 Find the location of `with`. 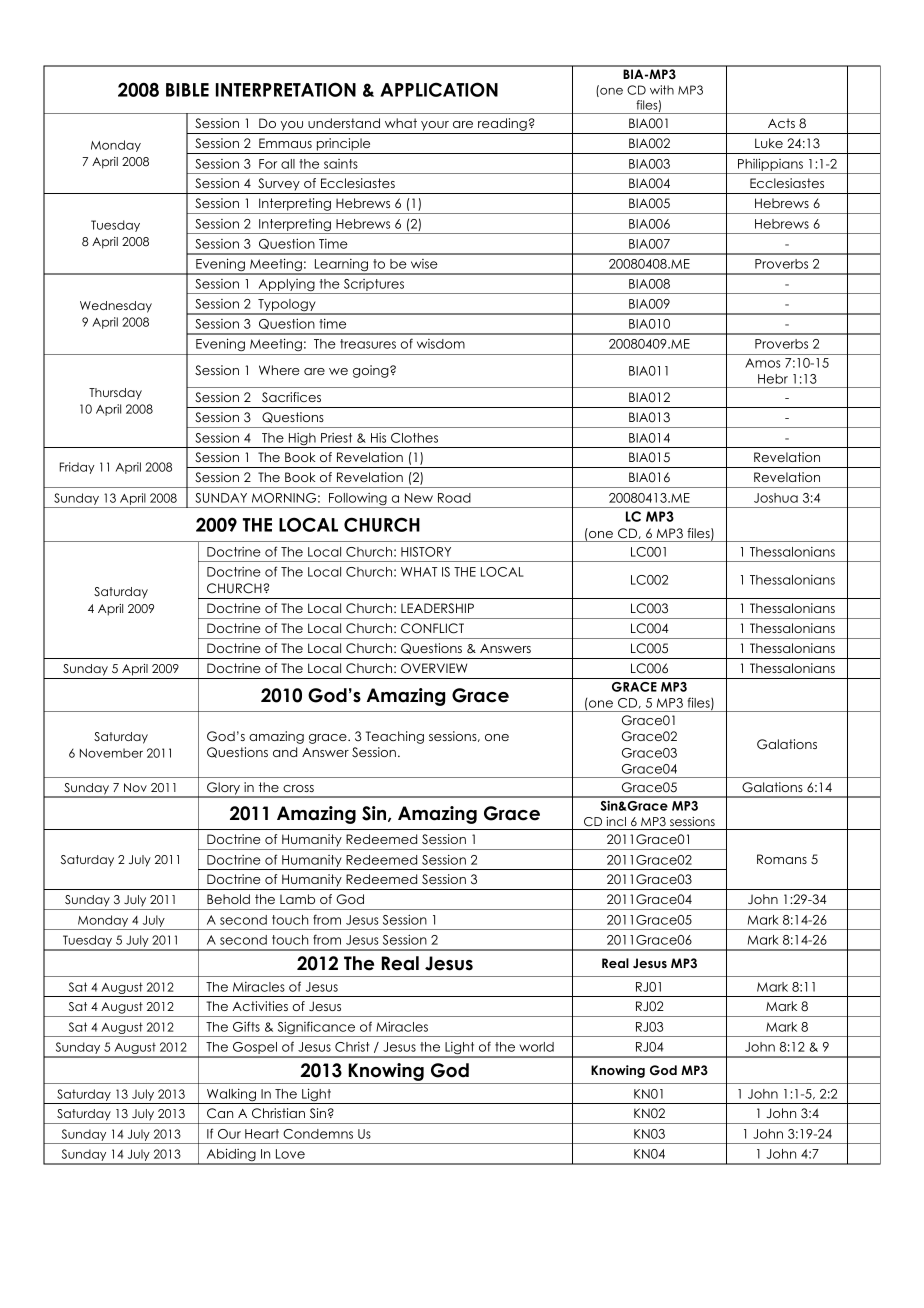

with is located at coordinates (662, 90).
